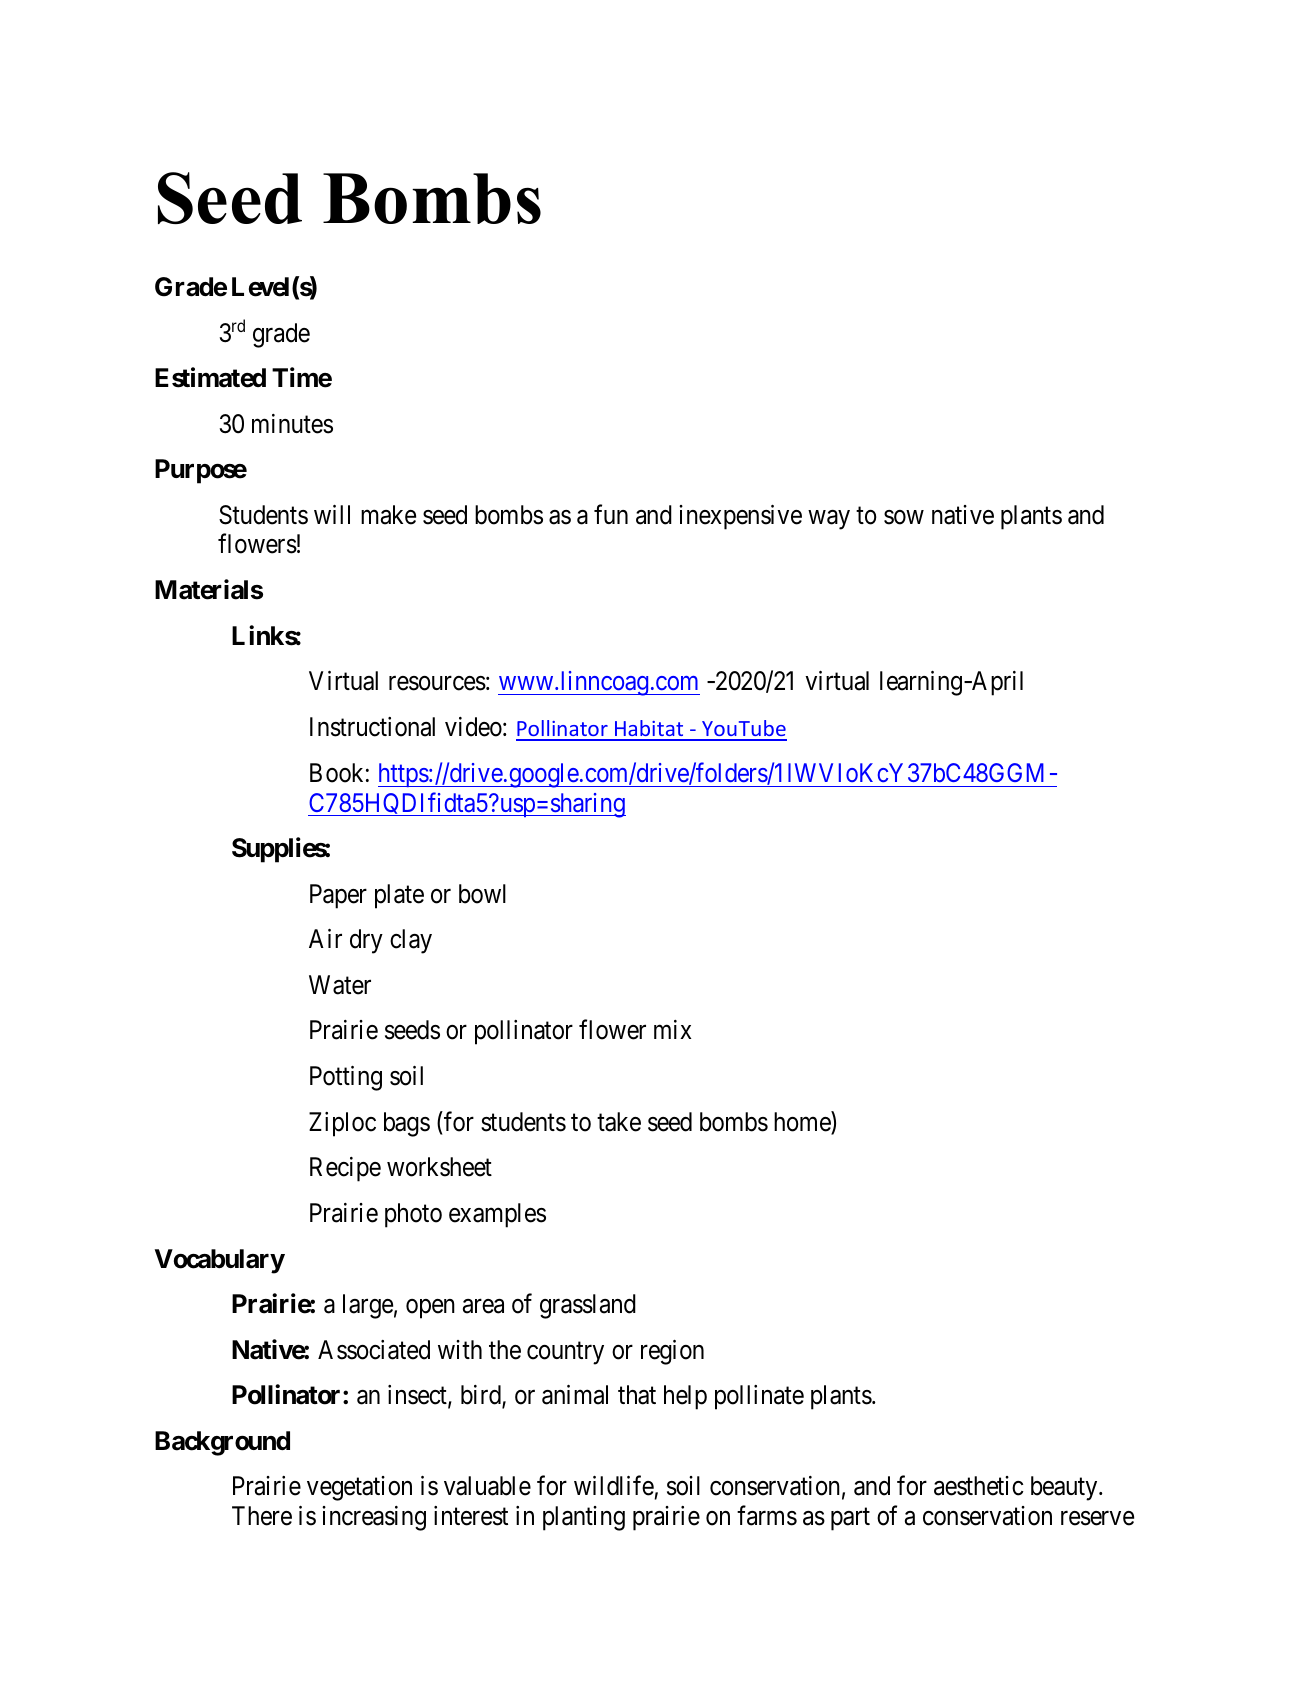 Image resolution: width=1310 pixels, height=1695 pixels. Describe the element at coordinates (803, 1122) in the screenshot. I see `home` at that location.
